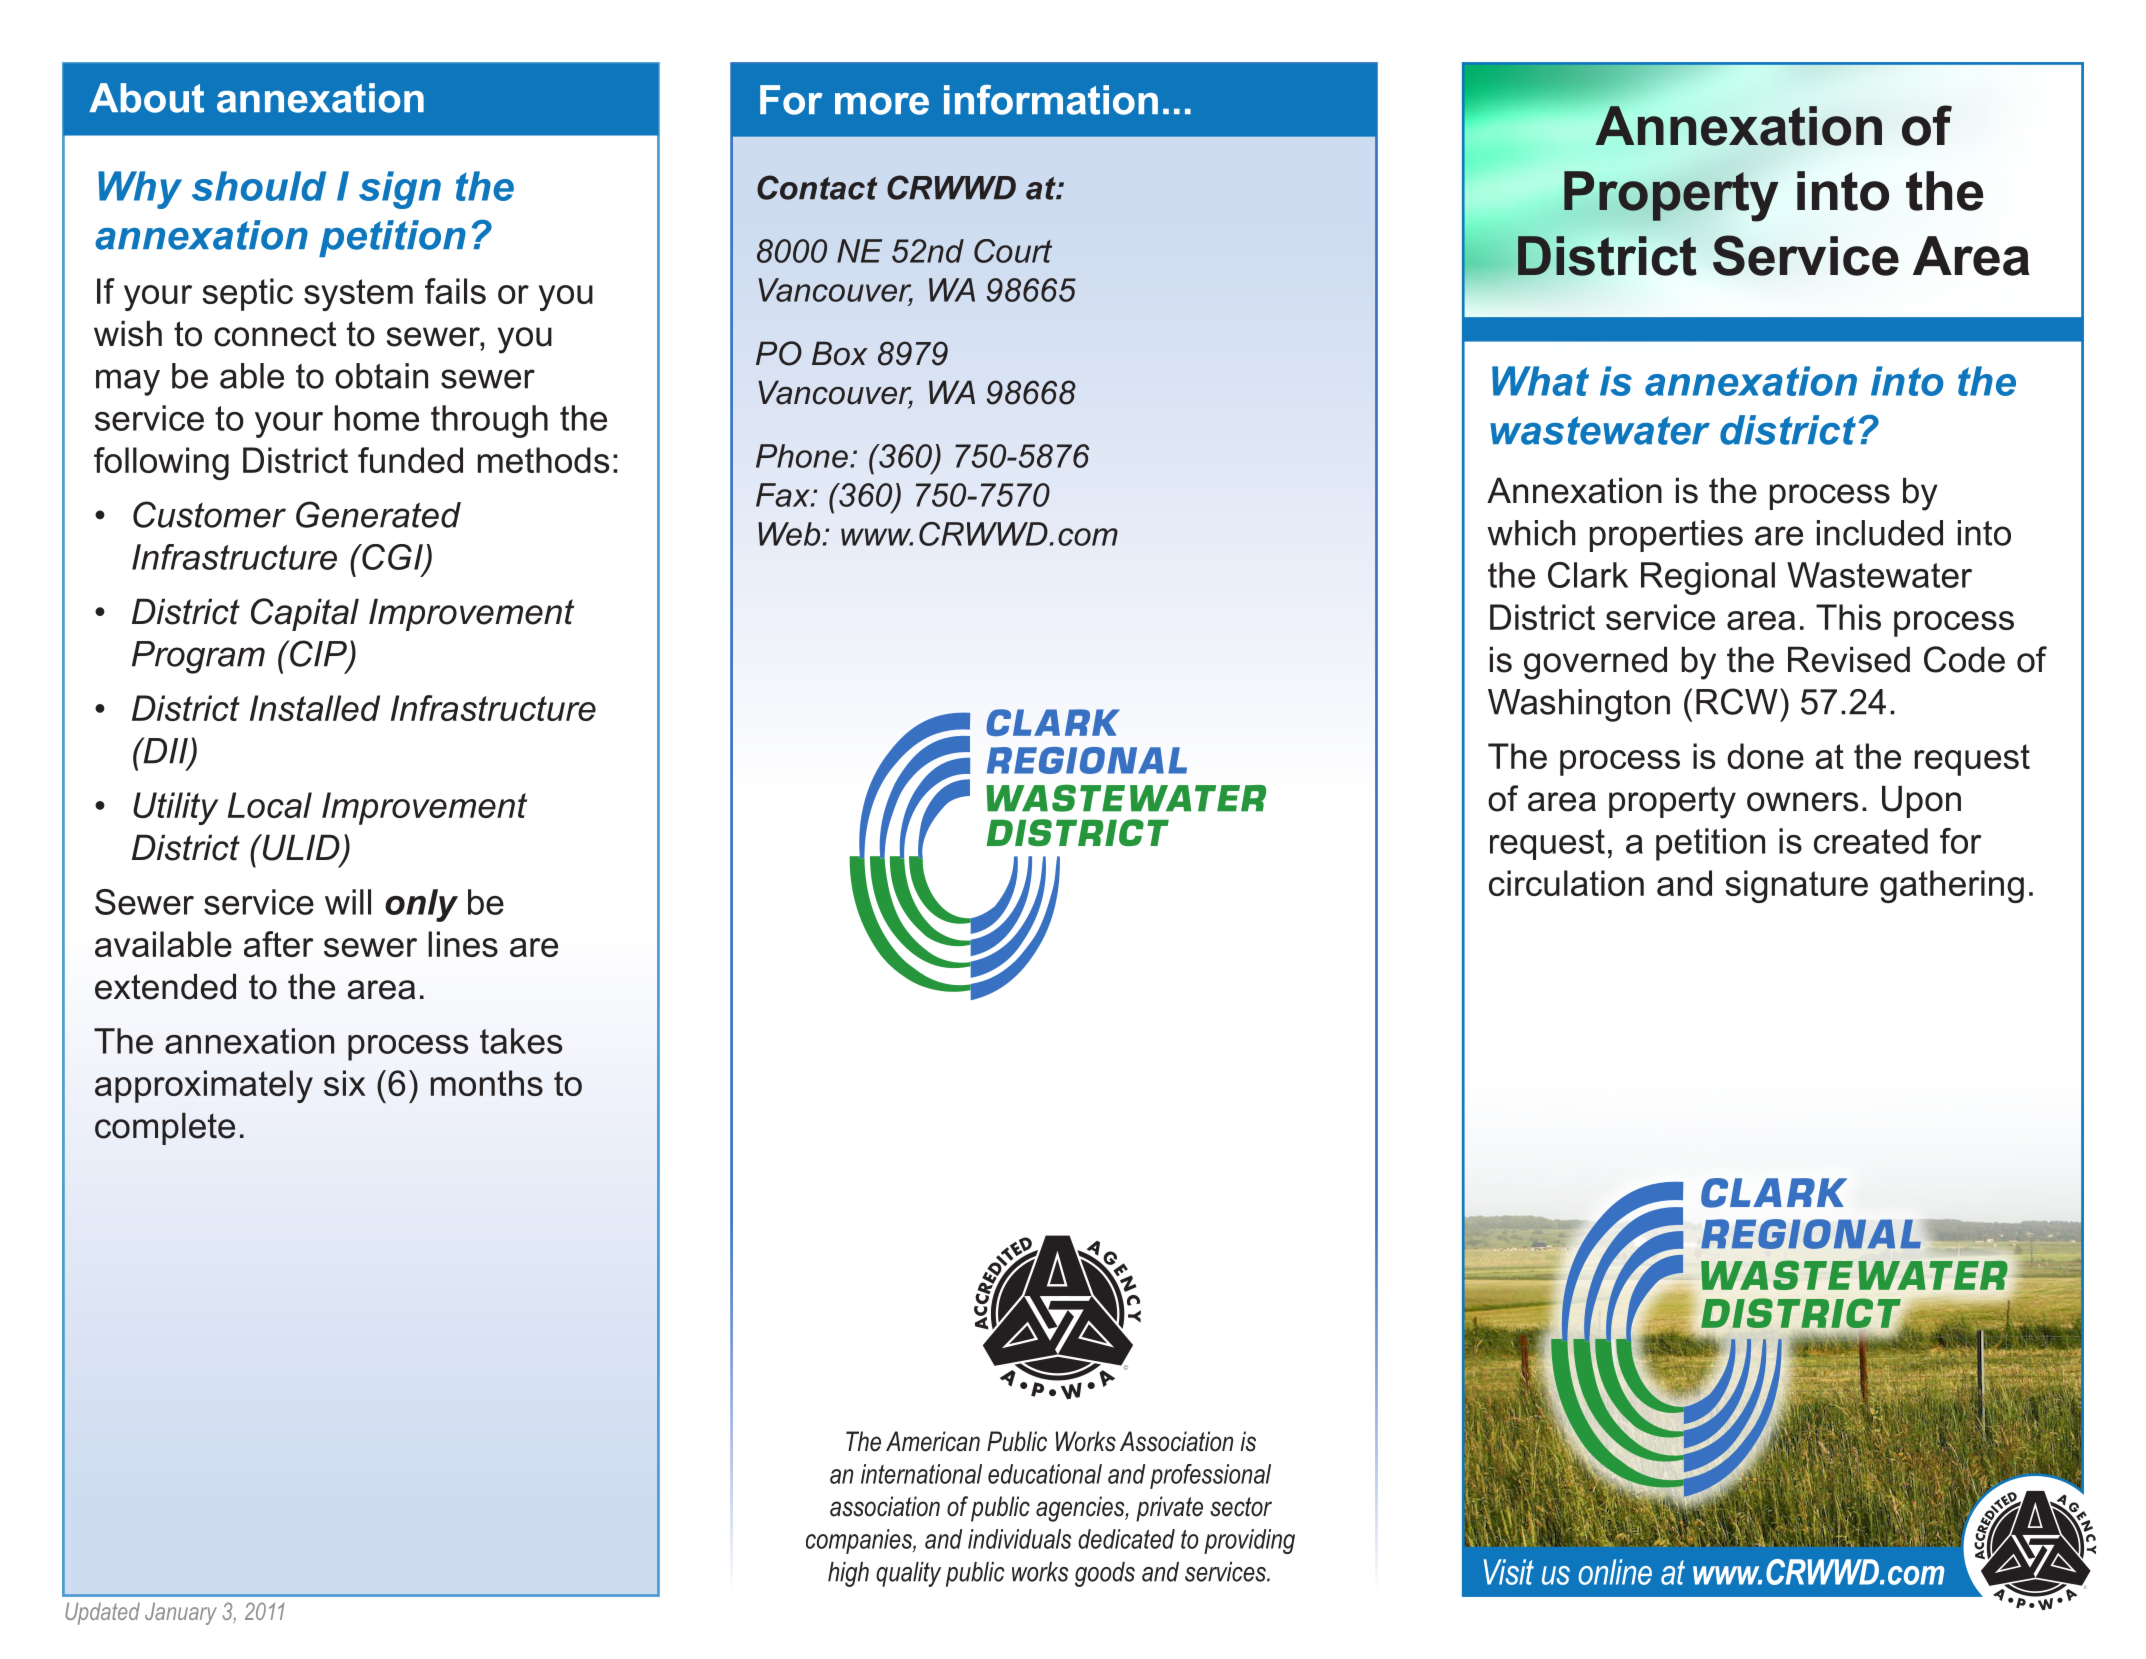 The height and width of the screenshot is (1659, 2146). Describe the element at coordinates (259, 186) in the screenshot. I see `should` at that location.
